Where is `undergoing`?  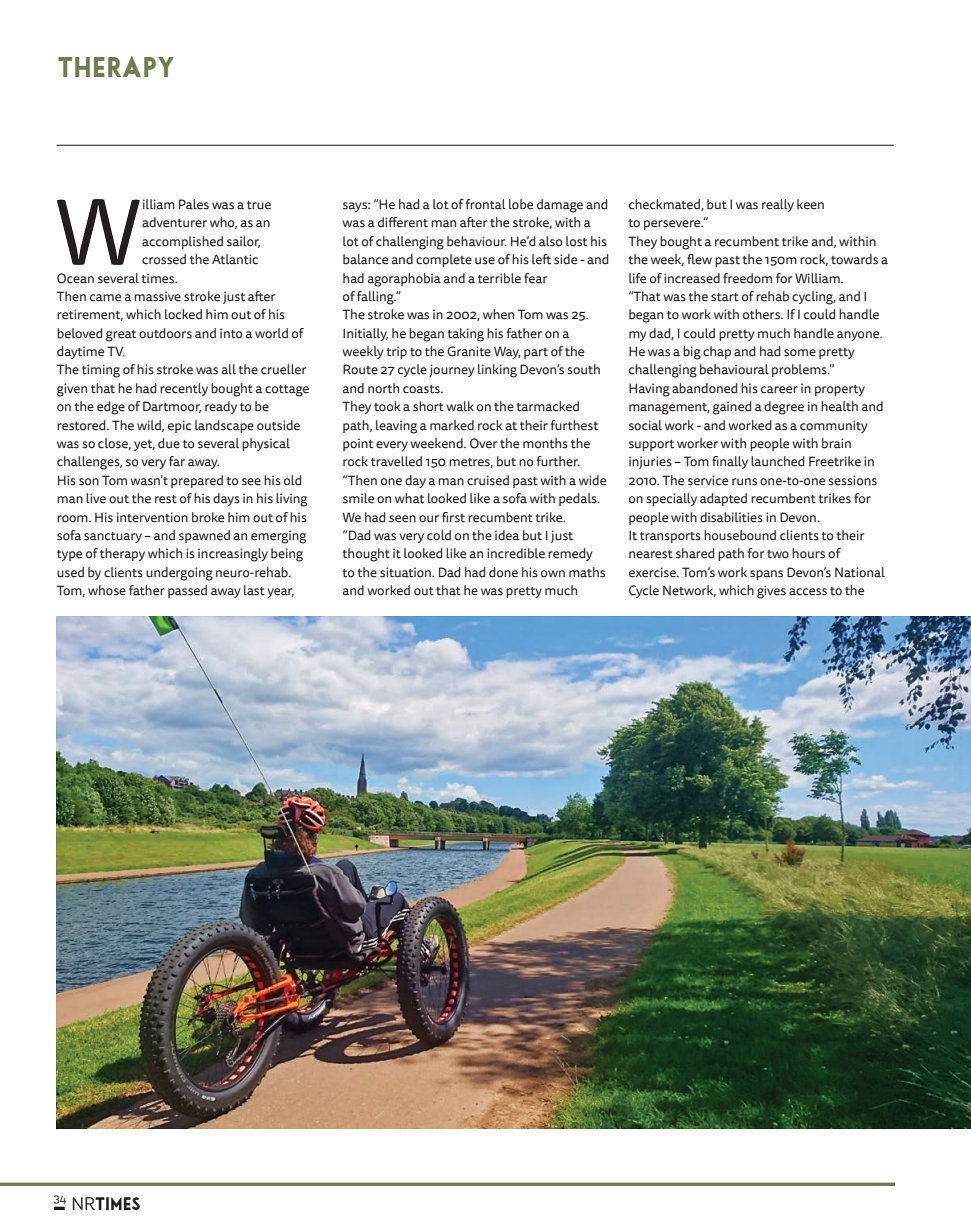
undergoing is located at coordinates (179, 574).
